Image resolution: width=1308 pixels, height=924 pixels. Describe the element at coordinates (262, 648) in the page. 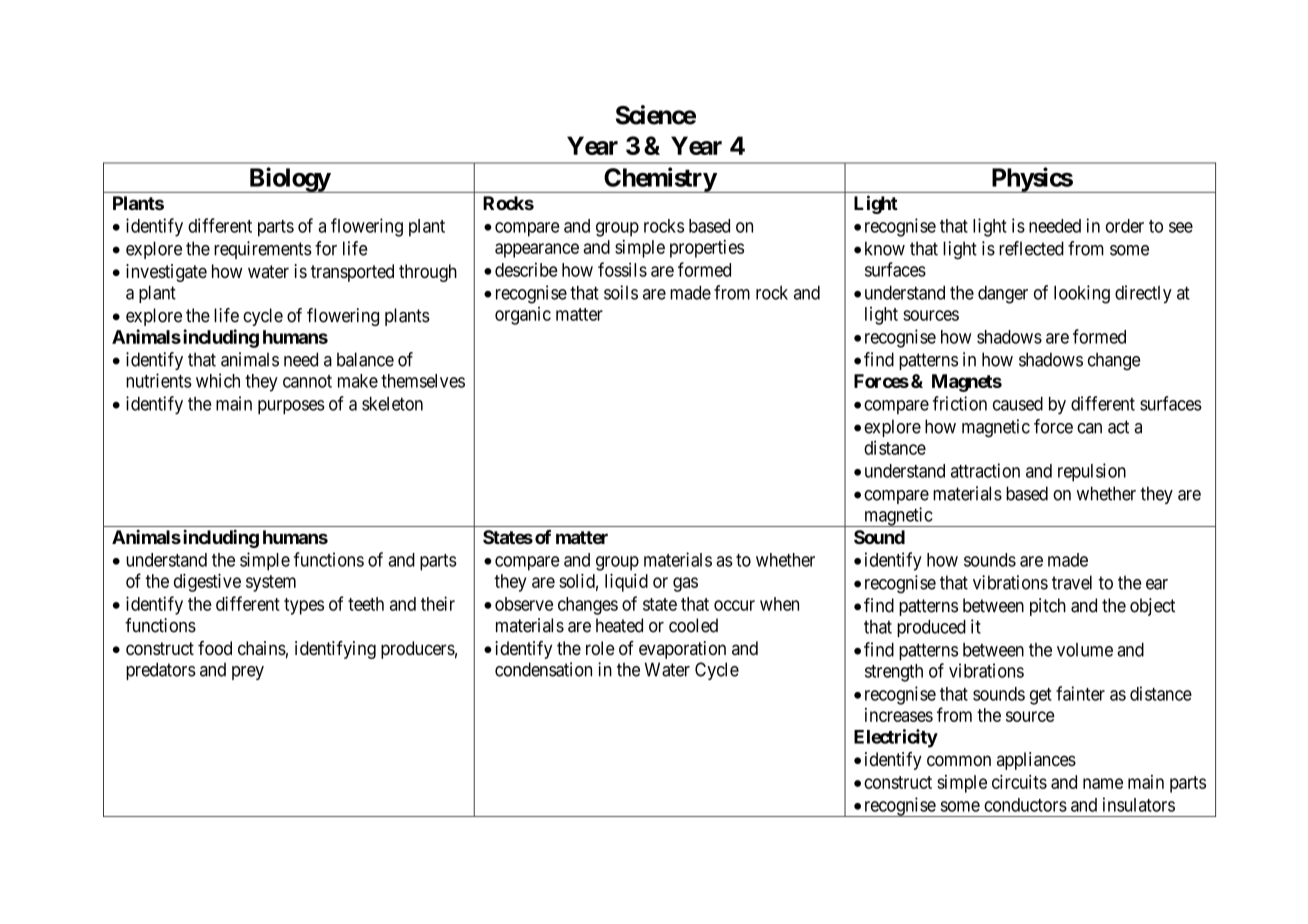

I see `chains` at that location.
